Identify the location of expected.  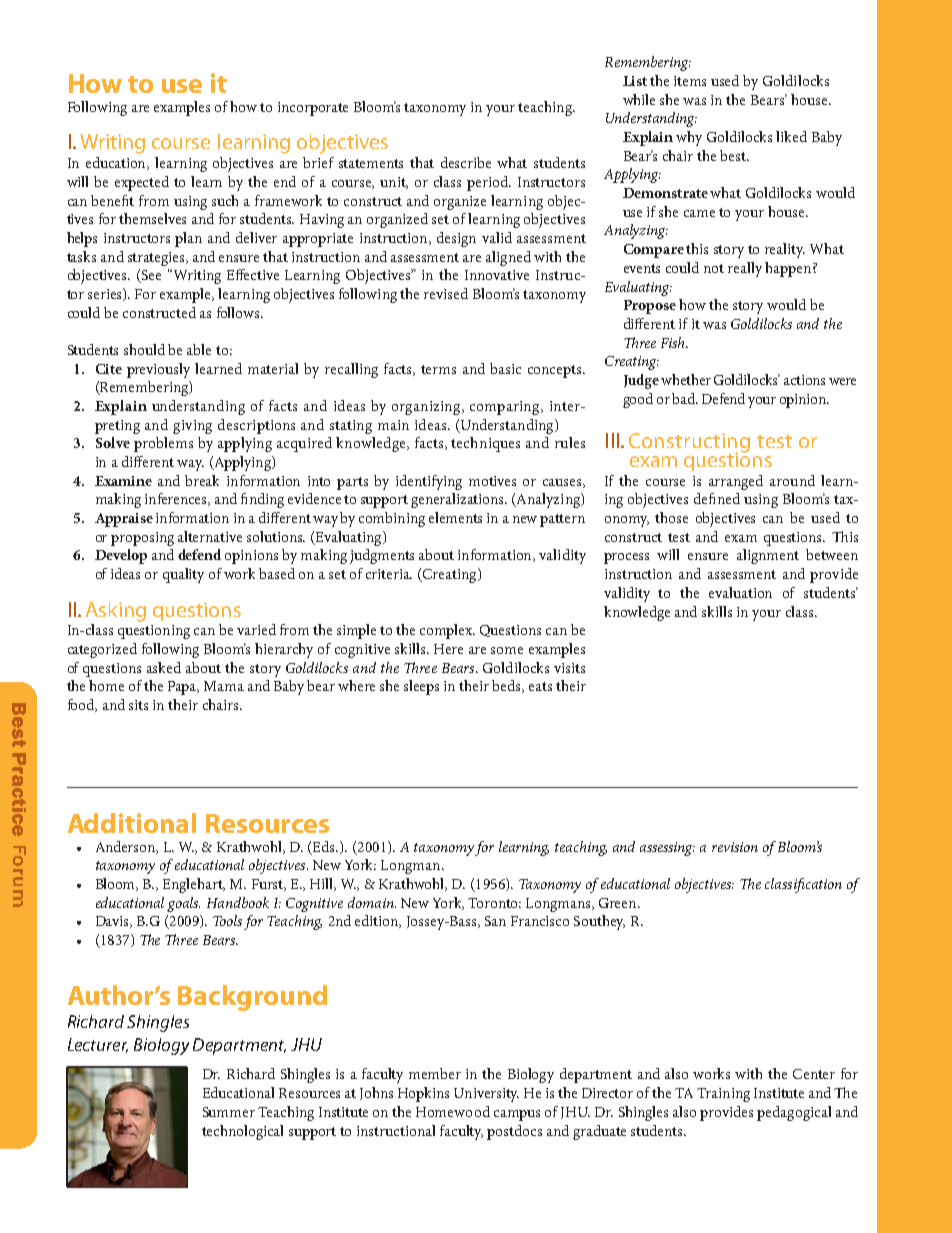
(142, 183).
